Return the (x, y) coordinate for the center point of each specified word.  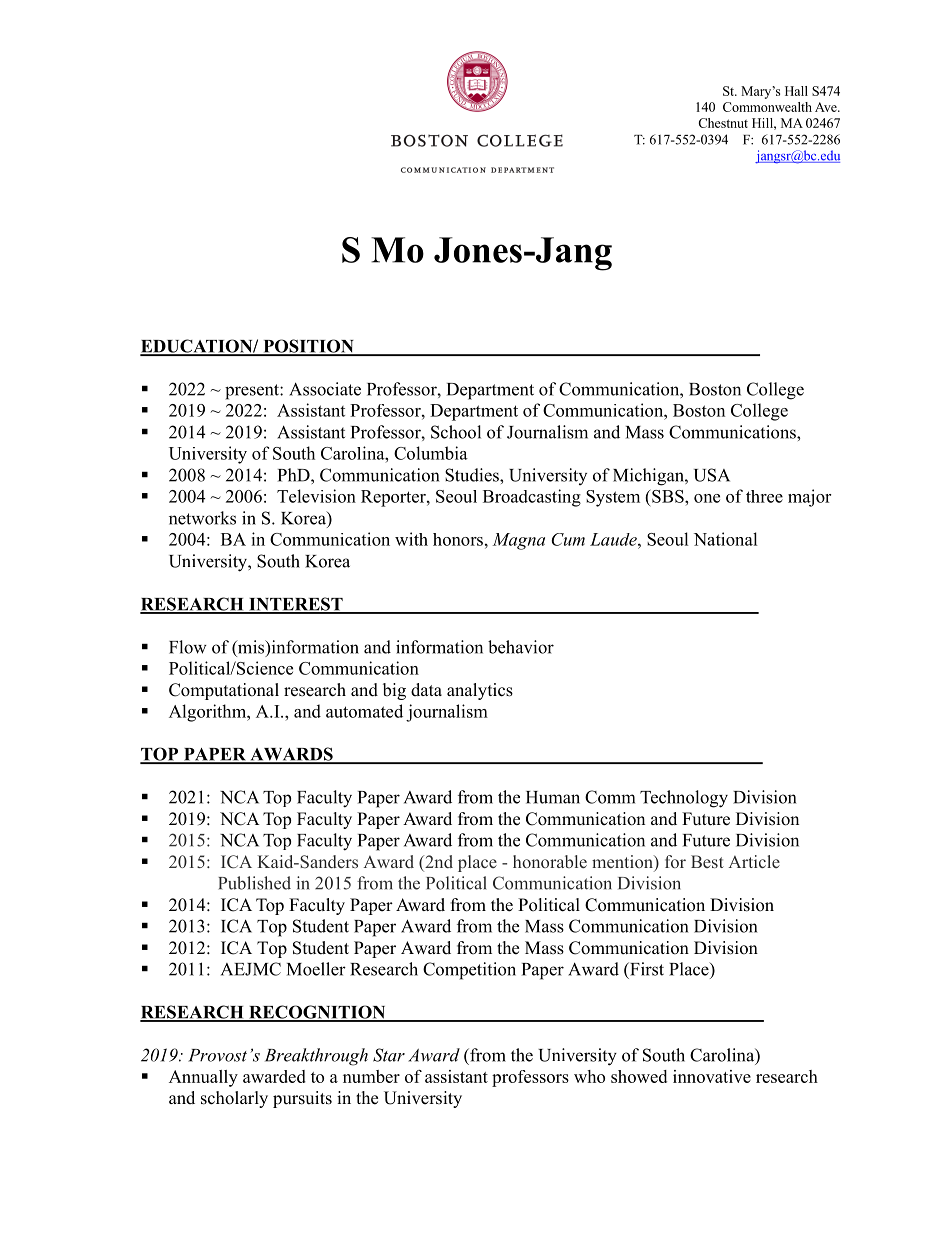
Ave (827, 107)
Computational (224, 691)
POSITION (308, 347)
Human (553, 797)
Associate (325, 389)
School (456, 432)
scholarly (234, 1099)
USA (712, 475)
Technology (684, 799)
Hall (796, 91)
